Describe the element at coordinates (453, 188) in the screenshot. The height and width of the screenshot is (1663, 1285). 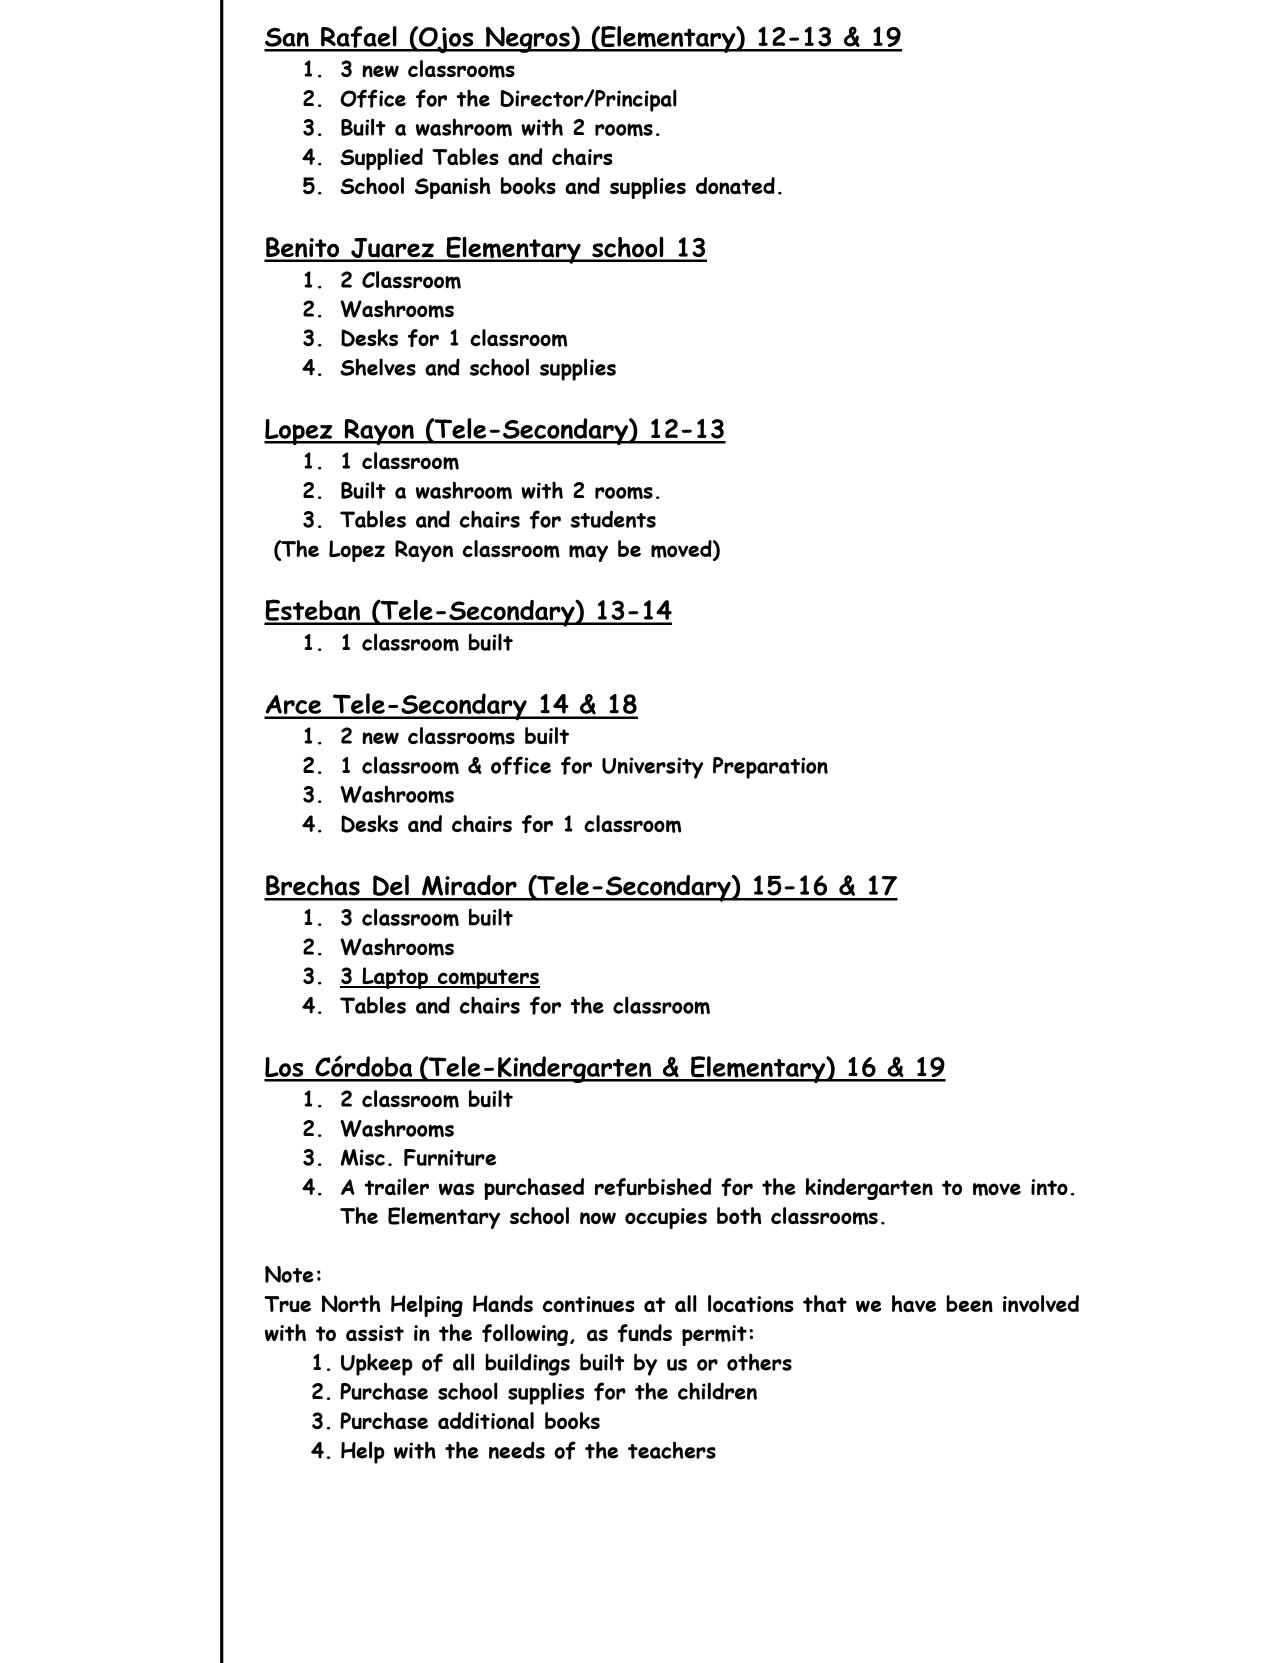
I see `Spanish` at that location.
